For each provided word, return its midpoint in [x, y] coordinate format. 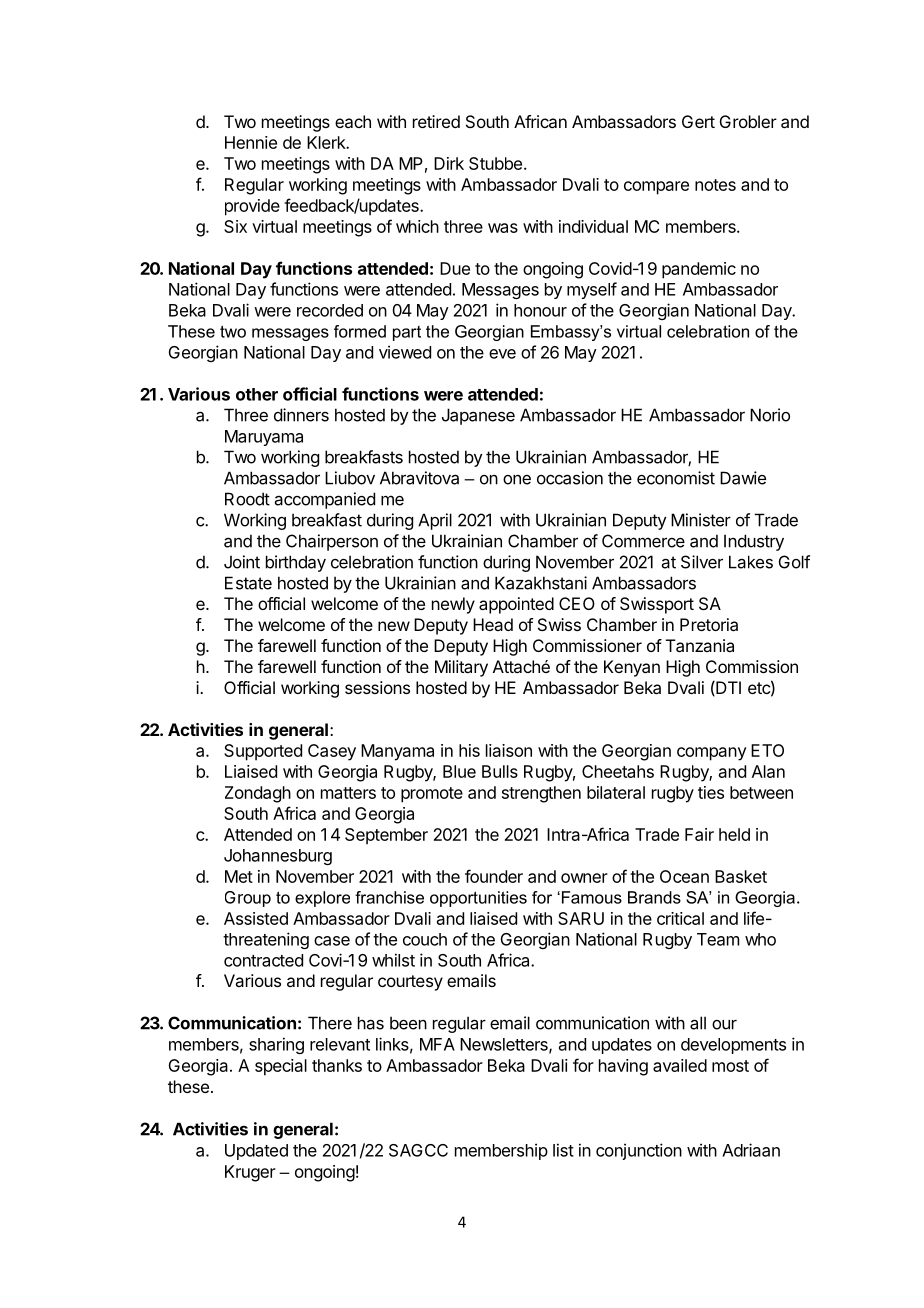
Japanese [478, 416]
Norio [770, 415]
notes [715, 185]
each [353, 121]
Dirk [449, 163]
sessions [377, 687]
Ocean [684, 876]
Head [493, 624]
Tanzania [700, 645]
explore [322, 899]
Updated [256, 1152]
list [563, 1150]
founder [494, 876]
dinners [301, 415]
